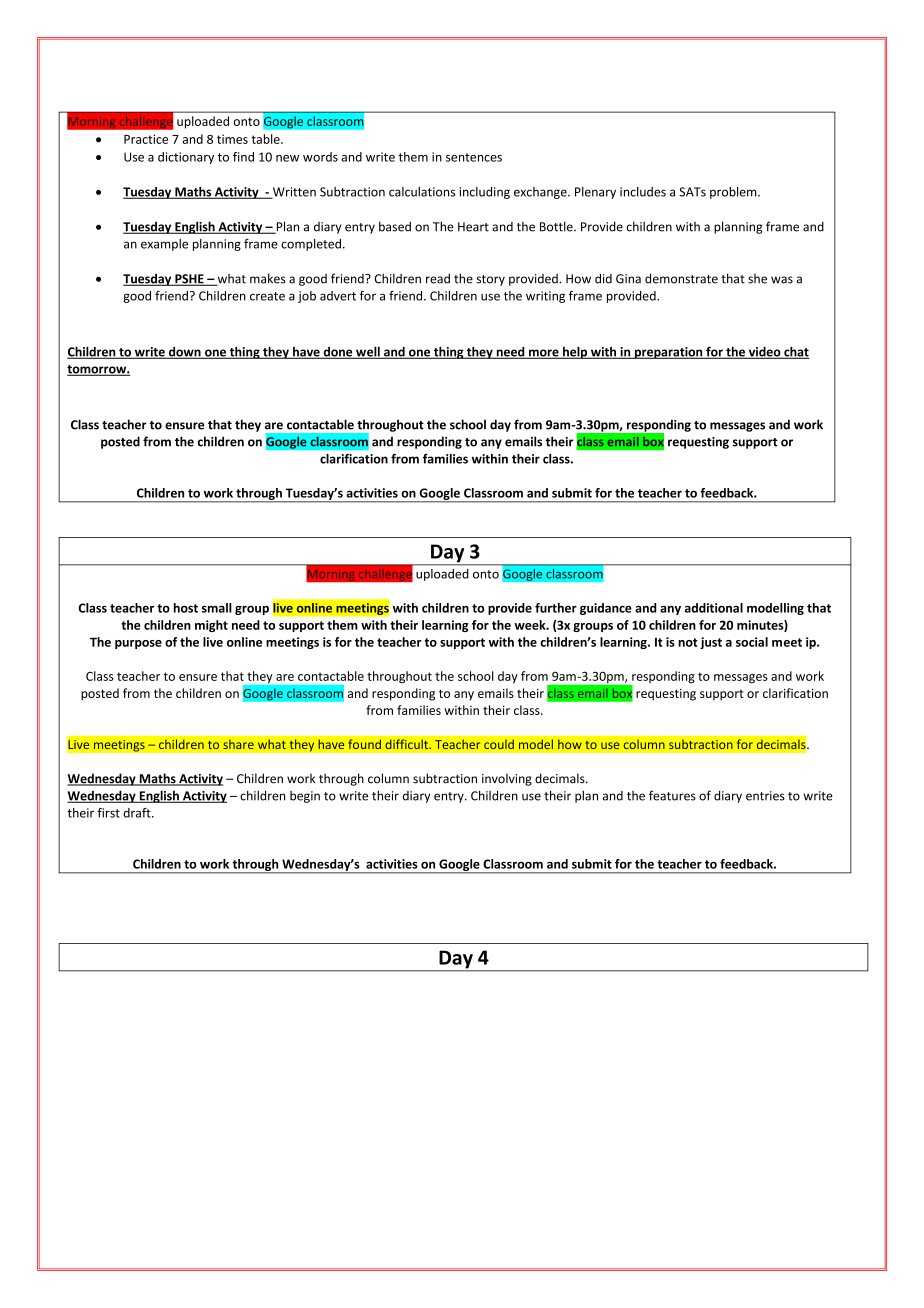  Describe the element at coordinates (556, 608) in the image. I see `further` at that location.
